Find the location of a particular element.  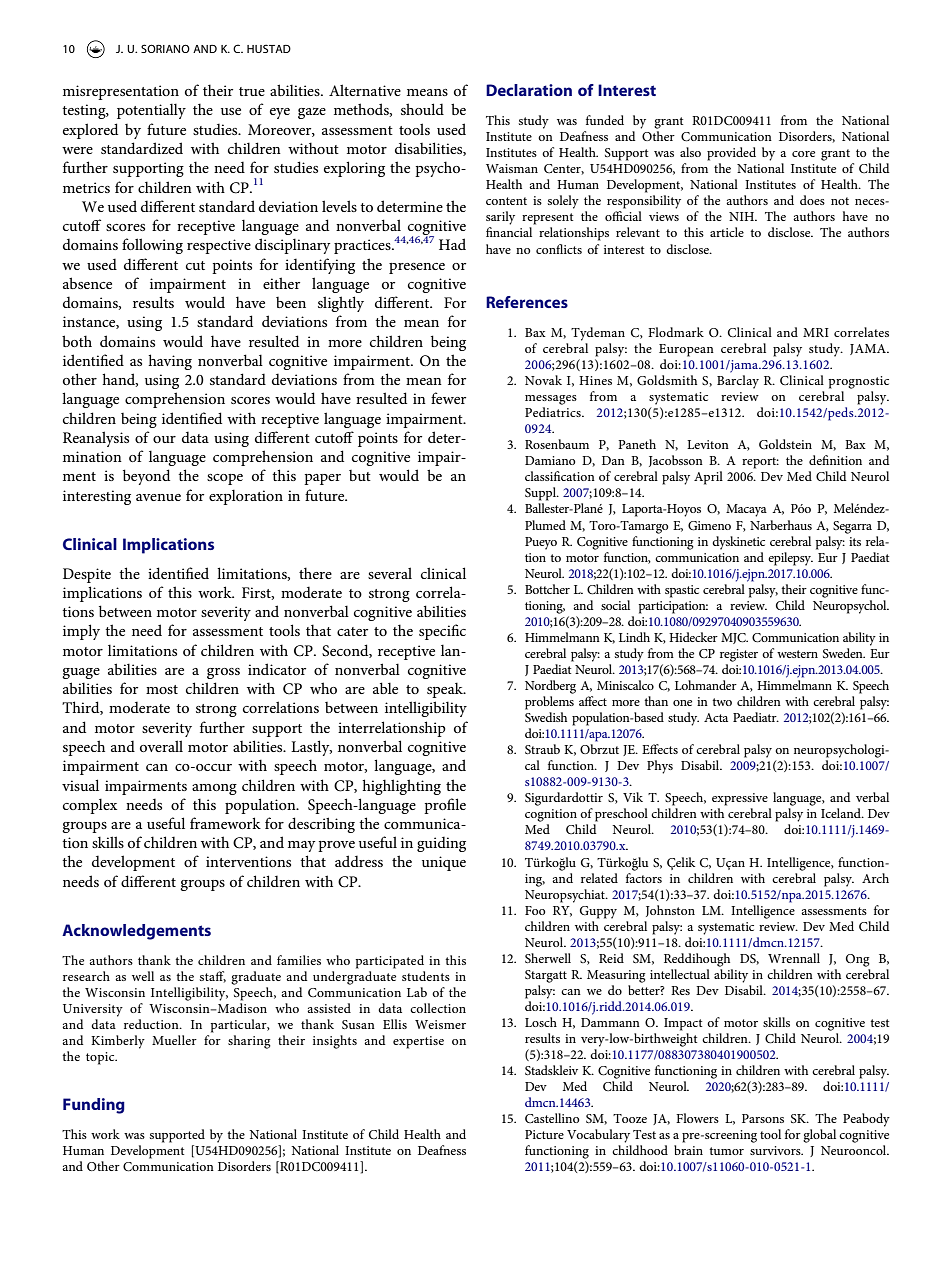

References is located at coordinates (527, 302).
